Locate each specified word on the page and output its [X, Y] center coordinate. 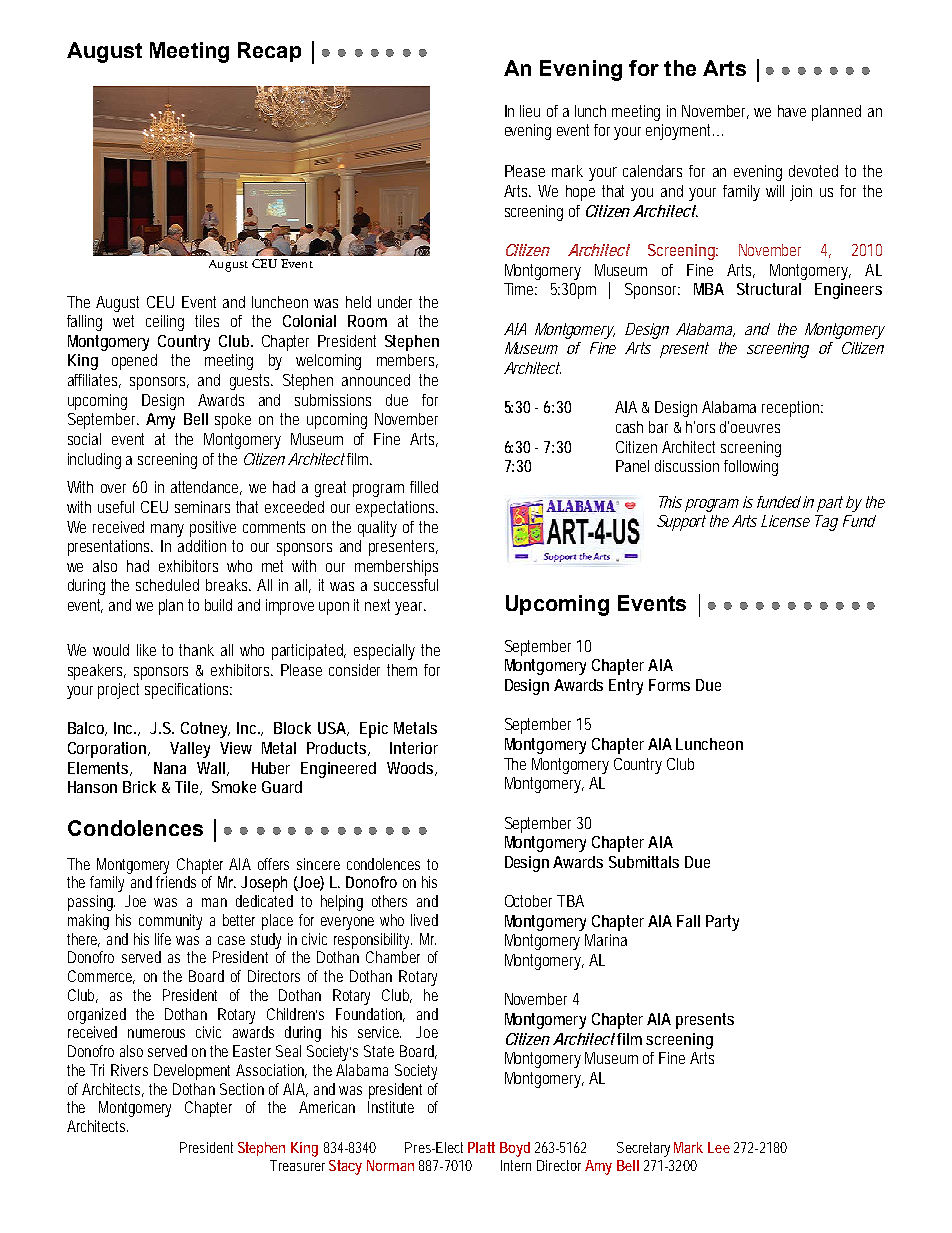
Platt [481, 1147]
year [410, 608]
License [785, 521]
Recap [269, 52]
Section [242, 1089]
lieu [530, 111]
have [792, 111]
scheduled [167, 585]
